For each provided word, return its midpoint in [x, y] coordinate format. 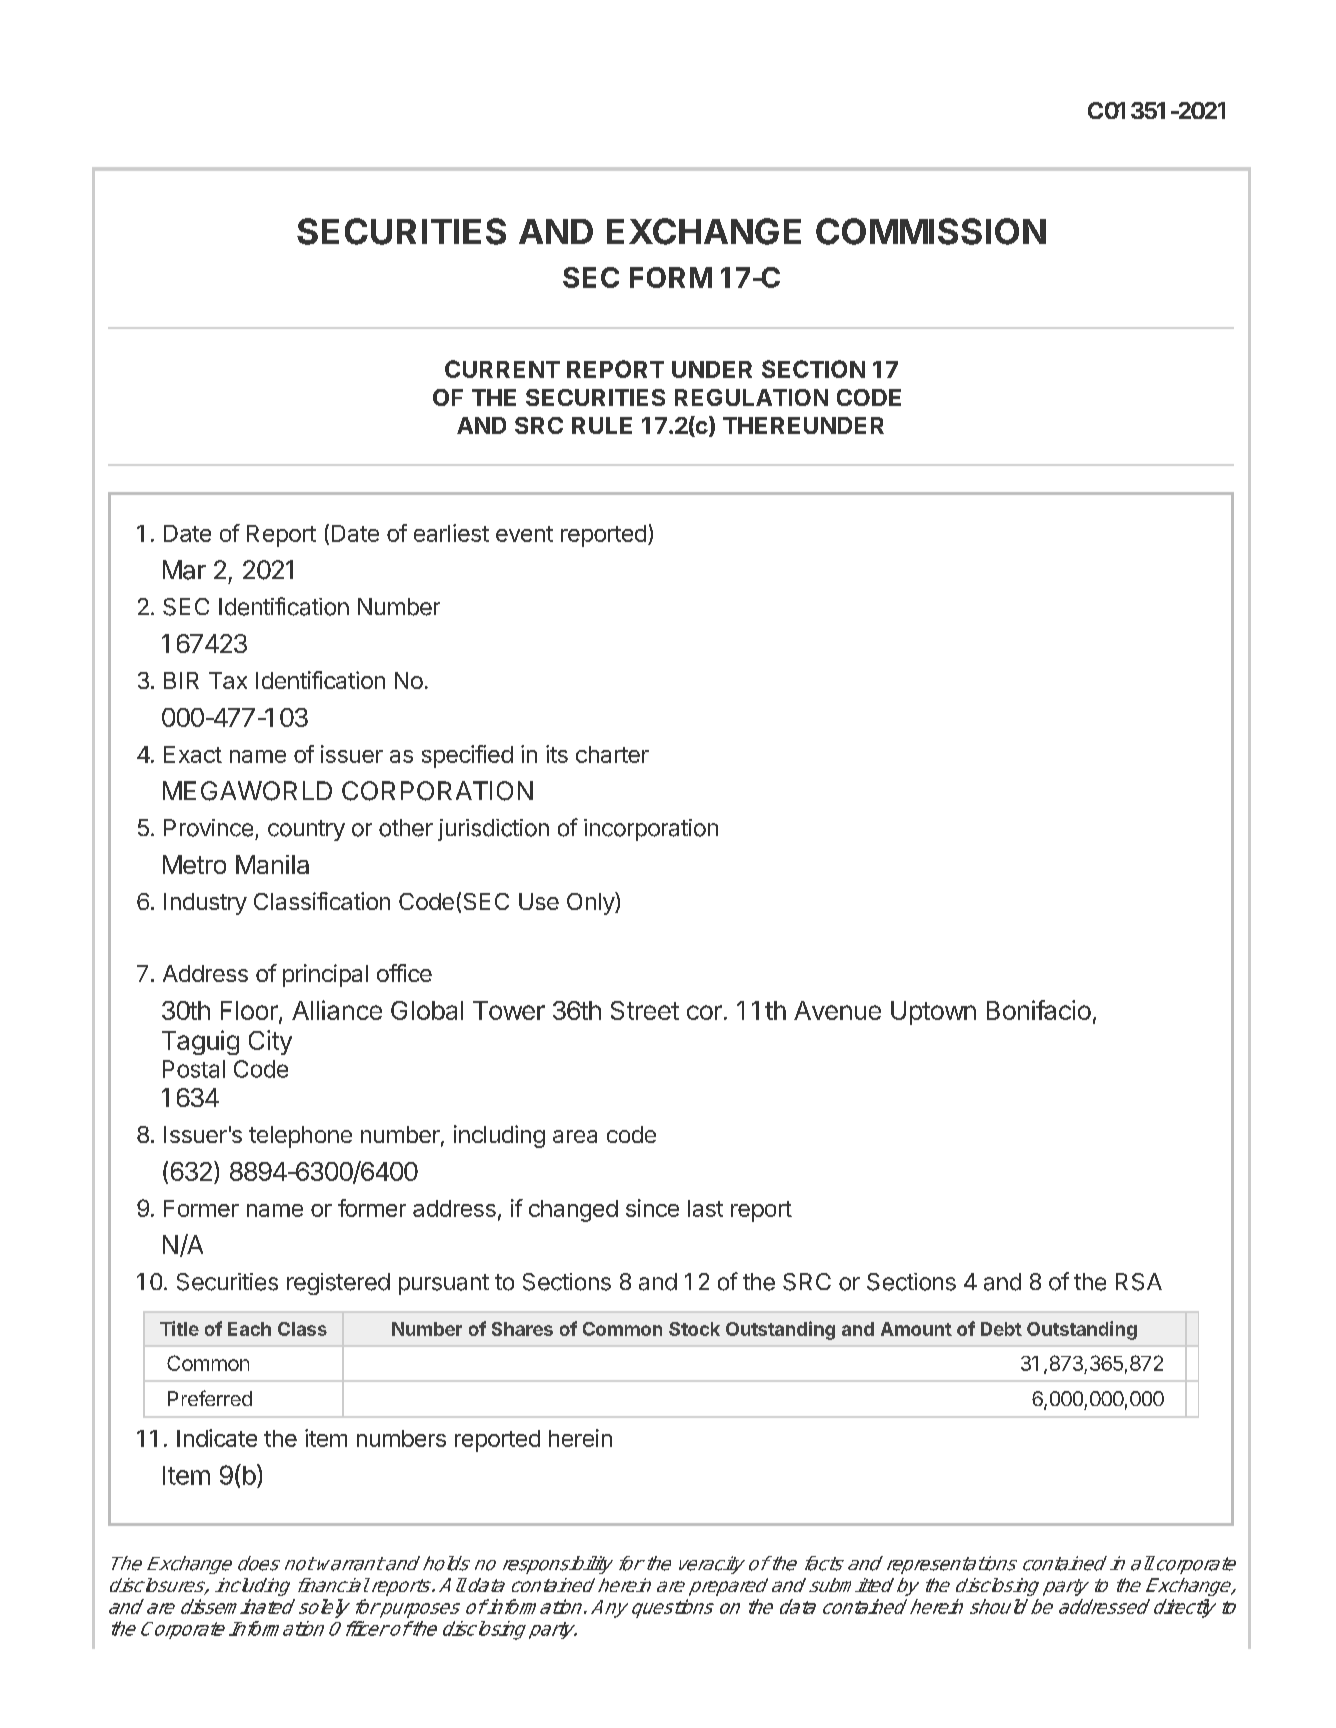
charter [612, 754]
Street [645, 1010]
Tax [228, 680]
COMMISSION [931, 231]
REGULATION [751, 397]
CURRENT [502, 369]
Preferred [210, 1398]
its [557, 754]
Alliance [337, 1010]
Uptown [933, 1013]
